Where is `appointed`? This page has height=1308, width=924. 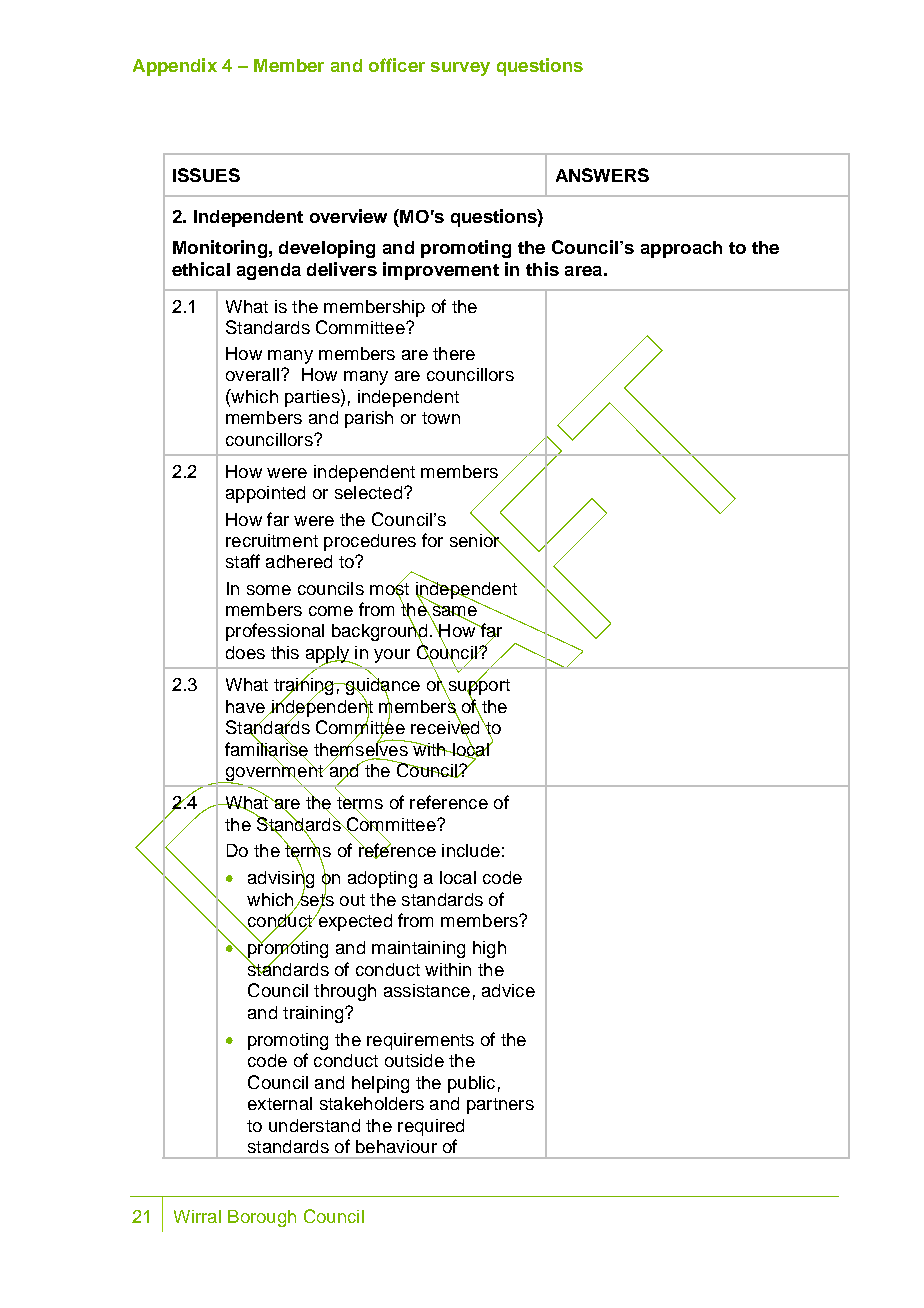
appointed is located at coordinates (265, 494).
